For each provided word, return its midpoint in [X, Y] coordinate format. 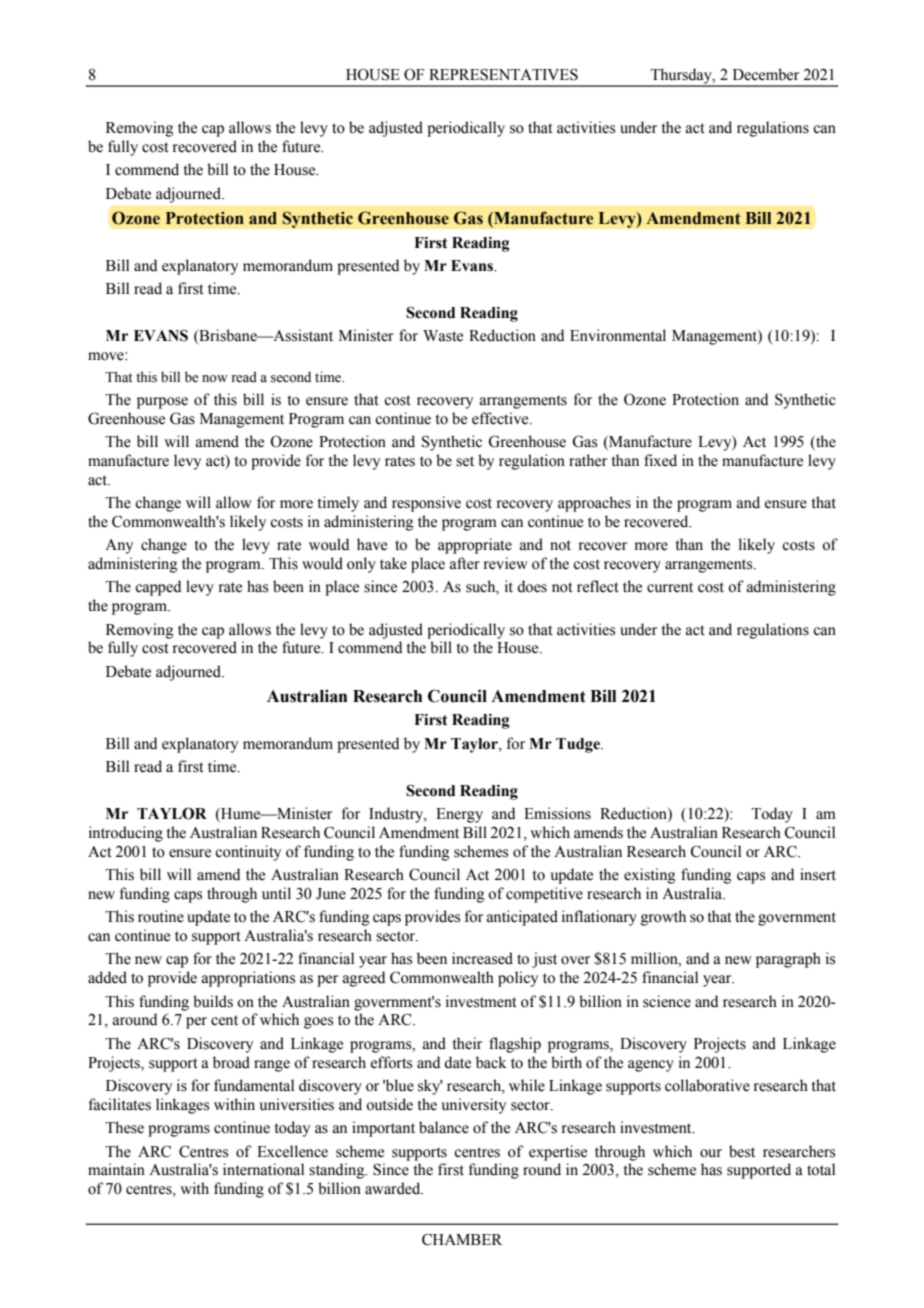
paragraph [788, 960]
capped [158, 588]
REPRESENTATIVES [503, 74]
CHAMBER [462, 1239]
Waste [443, 336]
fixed [660, 460]
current [670, 587]
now [215, 378]
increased [482, 958]
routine [161, 916]
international [263, 1169]
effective [501, 418]
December [766, 74]
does [532, 586]
